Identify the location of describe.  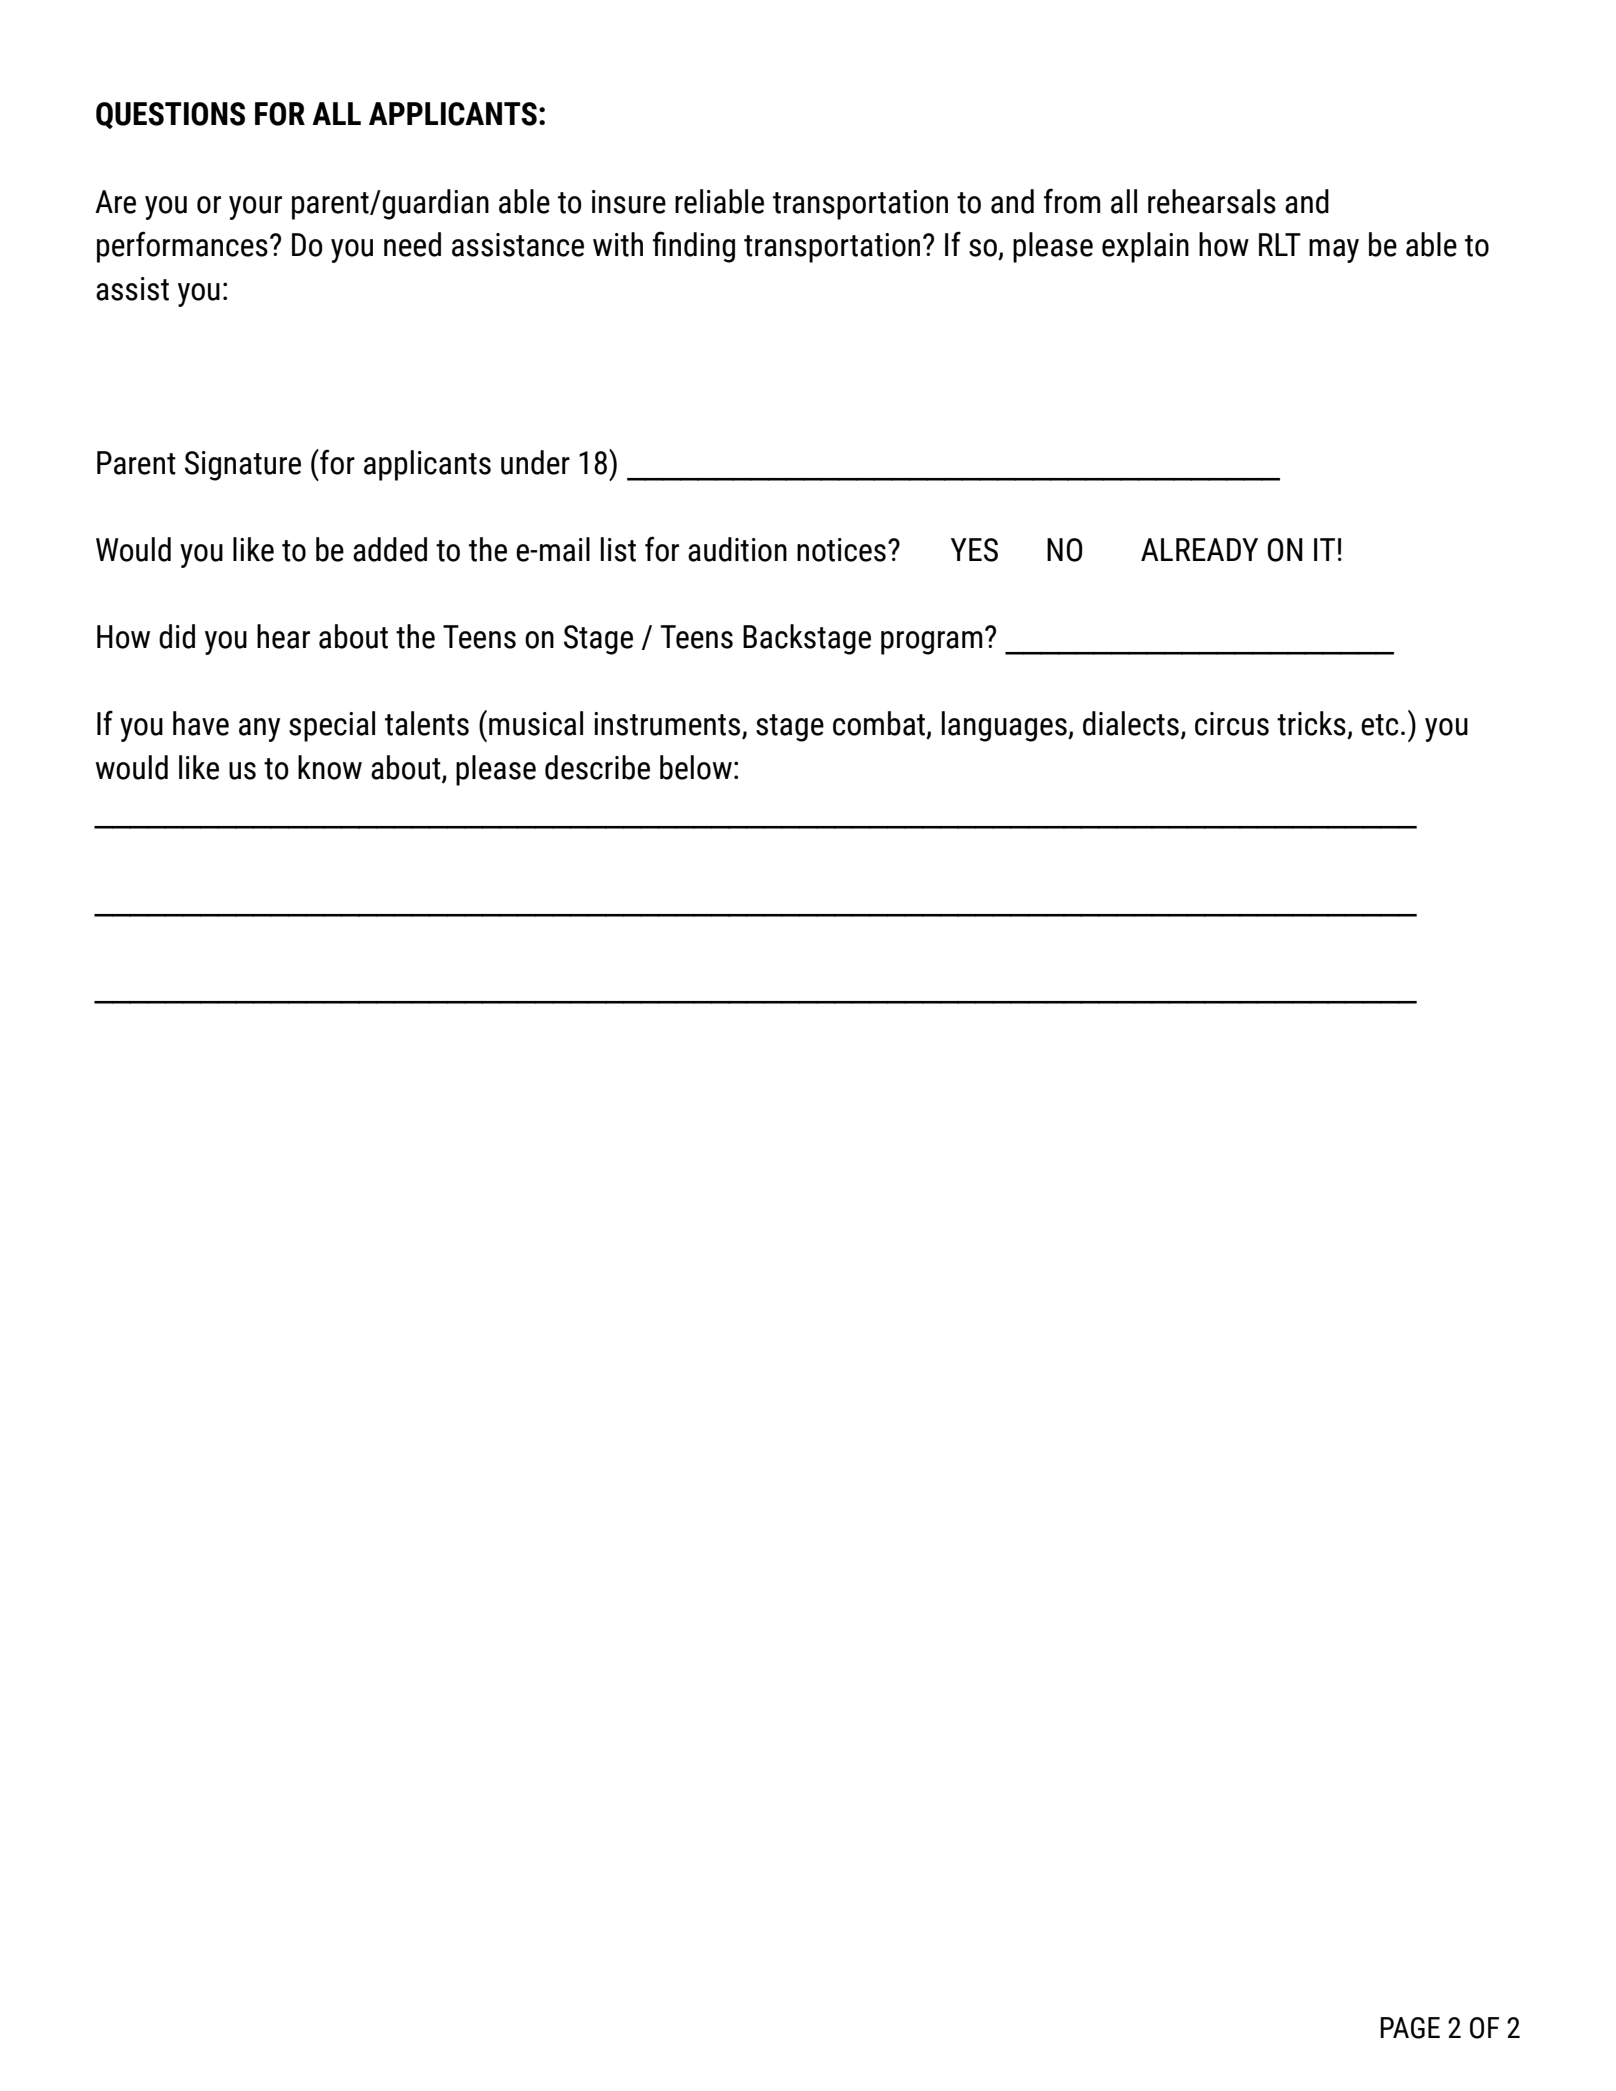
(597, 767).
